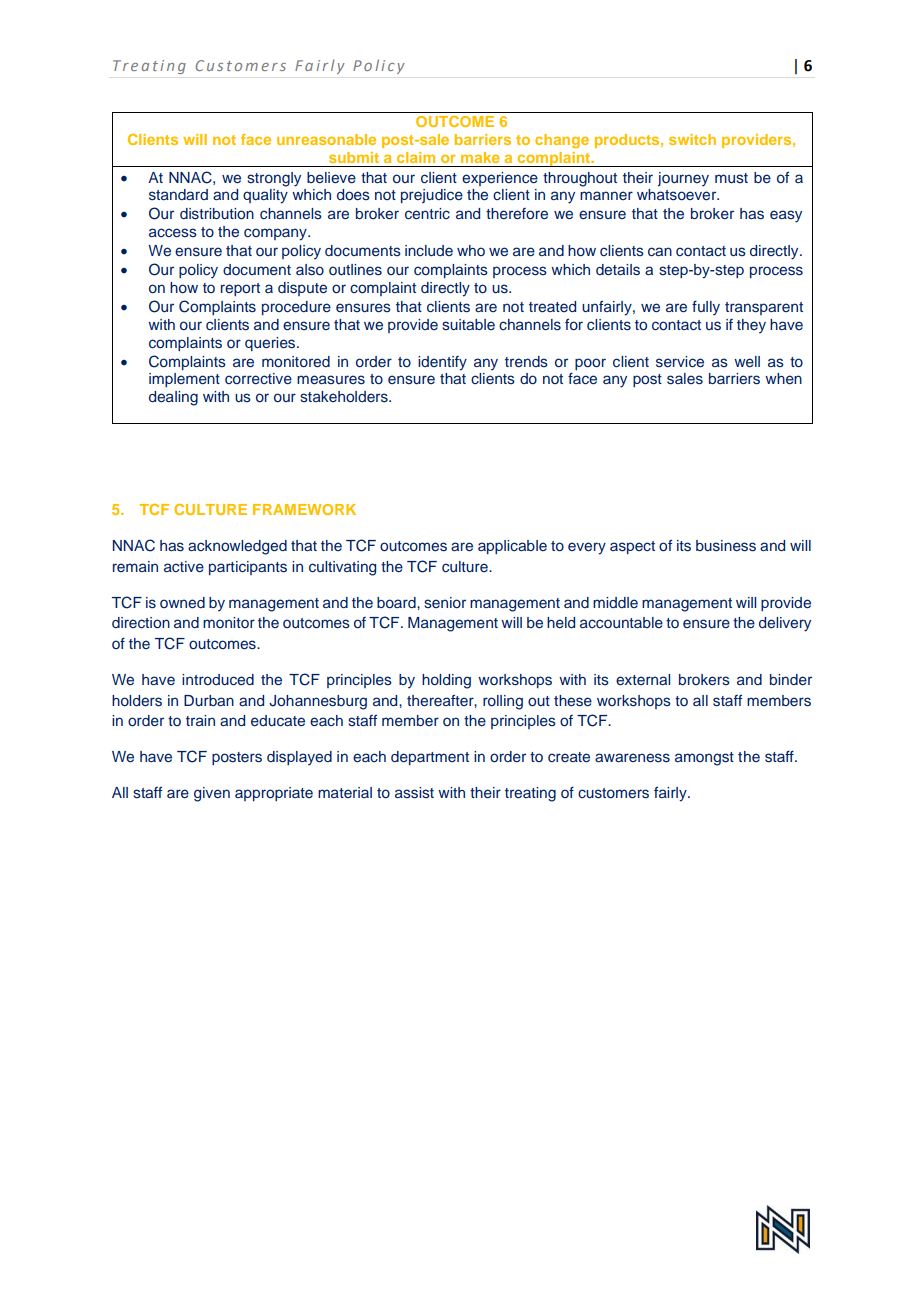 The height and width of the page is (1308, 924). What do you see at coordinates (512, 547) in the page?
I see `applicable` at bounding box center [512, 547].
